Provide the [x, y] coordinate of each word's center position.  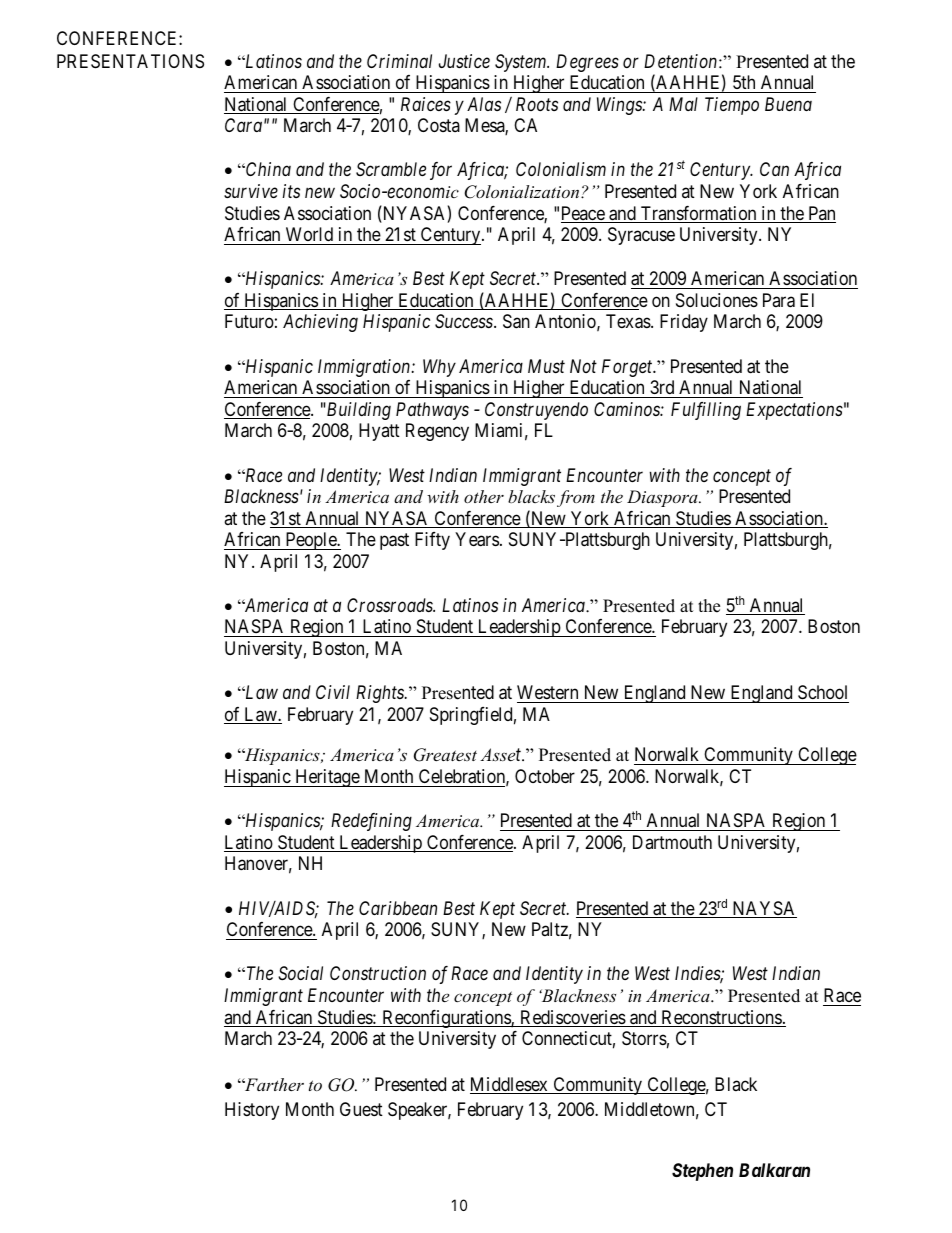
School [822, 692]
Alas [484, 104]
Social [300, 973]
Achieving [320, 323]
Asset [502, 754]
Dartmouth [672, 842]
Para [779, 300]
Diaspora [663, 498]
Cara [243, 125]
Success [465, 321]
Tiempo [732, 106]
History [252, 1111]
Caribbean [398, 908]
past [394, 541]
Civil [333, 692]
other [484, 496]
